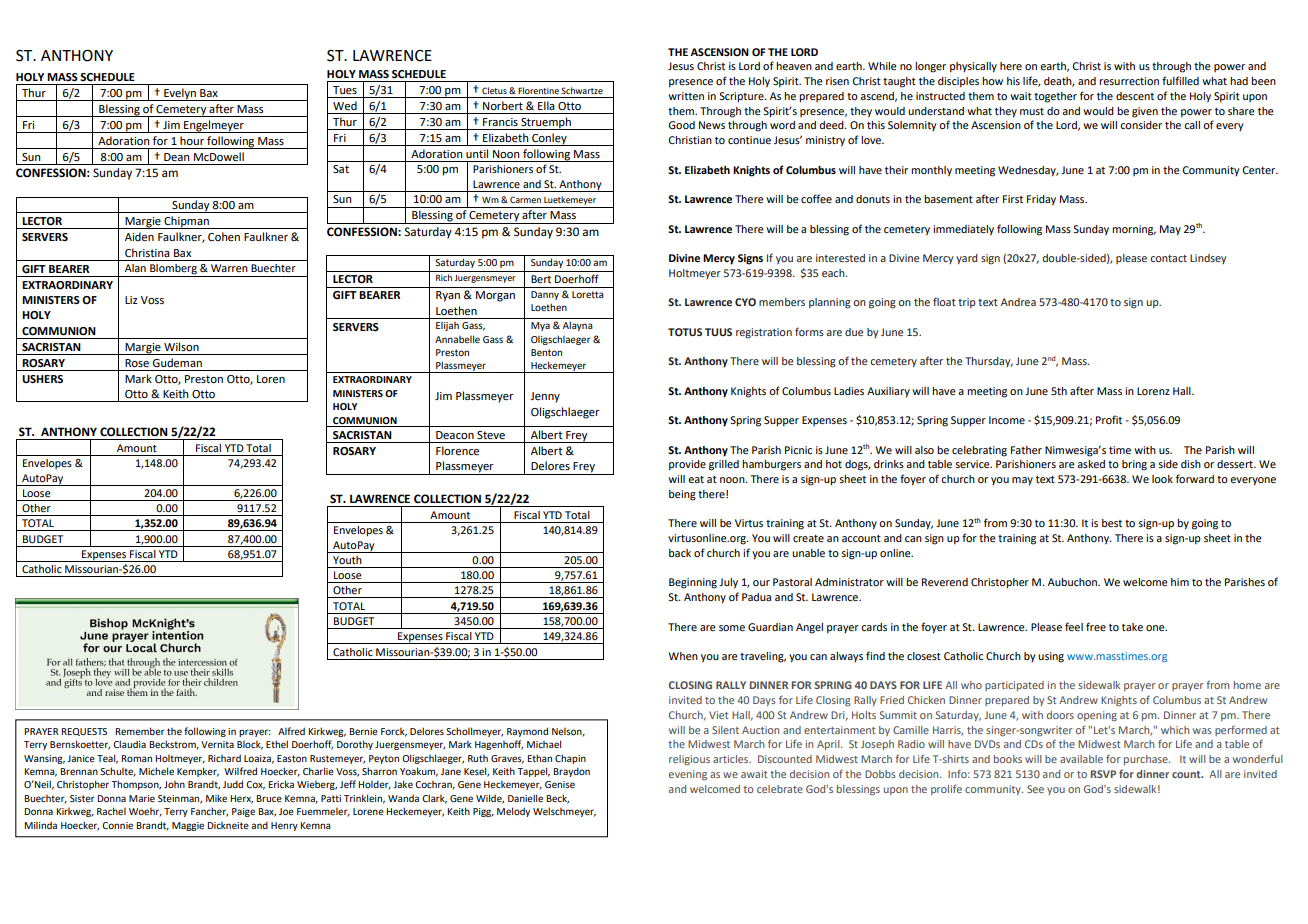  I want to click on resurrection, so click(1129, 81).
